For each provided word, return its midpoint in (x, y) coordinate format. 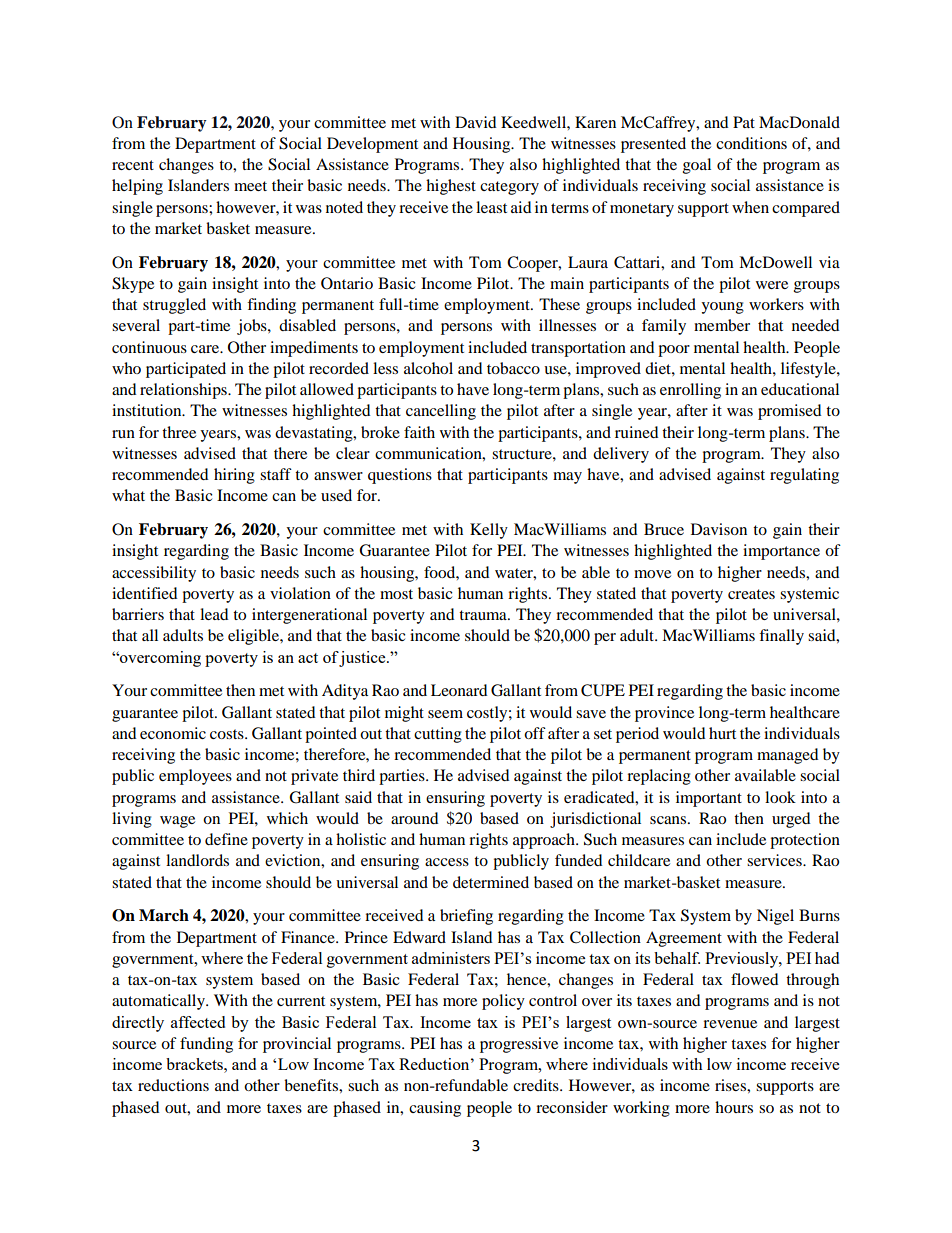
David (476, 122)
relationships (184, 391)
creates (751, 594)
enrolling (690, 391)
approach (545, 841)
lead (214, 614)
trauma (484, 615)
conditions (751, 143)
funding (206, 1045)
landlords (197, 860)
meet (250, 186)
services (775, 860)
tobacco (513, 368)
